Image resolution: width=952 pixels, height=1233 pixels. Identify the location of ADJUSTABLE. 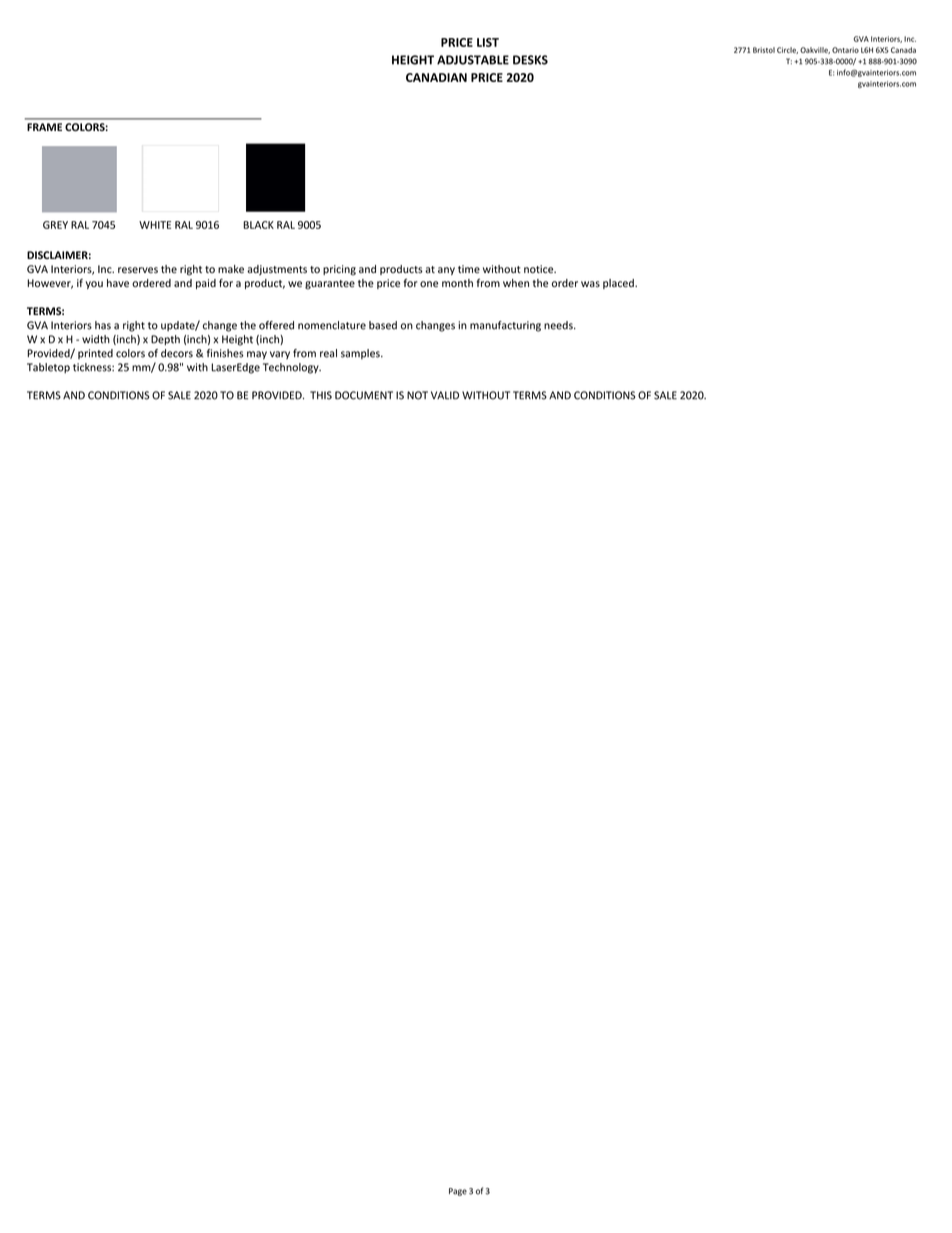
(473, 60).
